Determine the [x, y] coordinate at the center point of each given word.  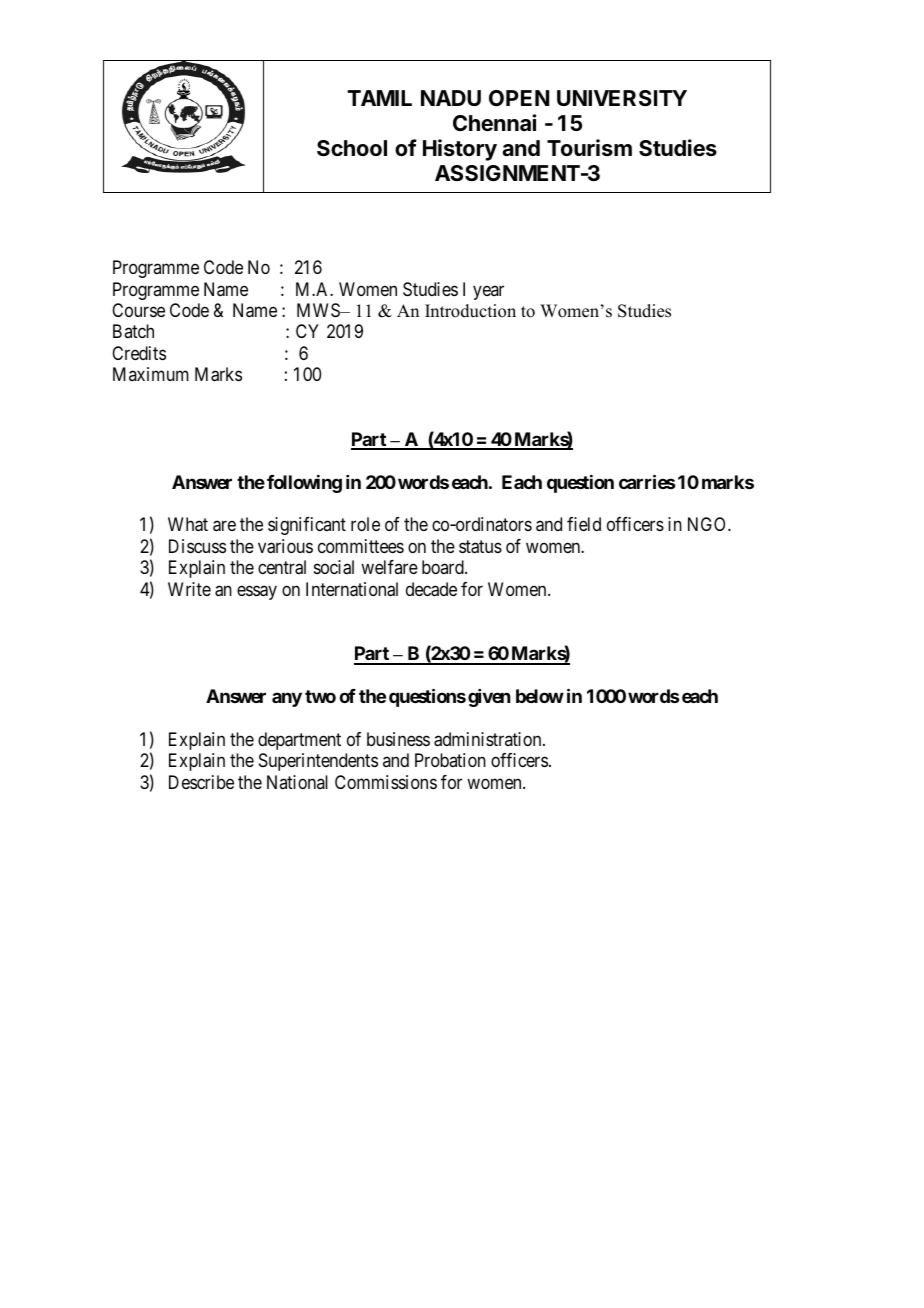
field [584, 524]
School [352, 148]
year [488, 292]
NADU [451, 98]
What [188, 524]
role [365, 524]
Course [138, 310]
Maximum [151, 374]
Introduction [470, 311]
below [540, 696]
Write [189, 589]
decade [431, 589]
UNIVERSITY [622, 98]
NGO [708, 524]
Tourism [589, 147]
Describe [201, 782]
